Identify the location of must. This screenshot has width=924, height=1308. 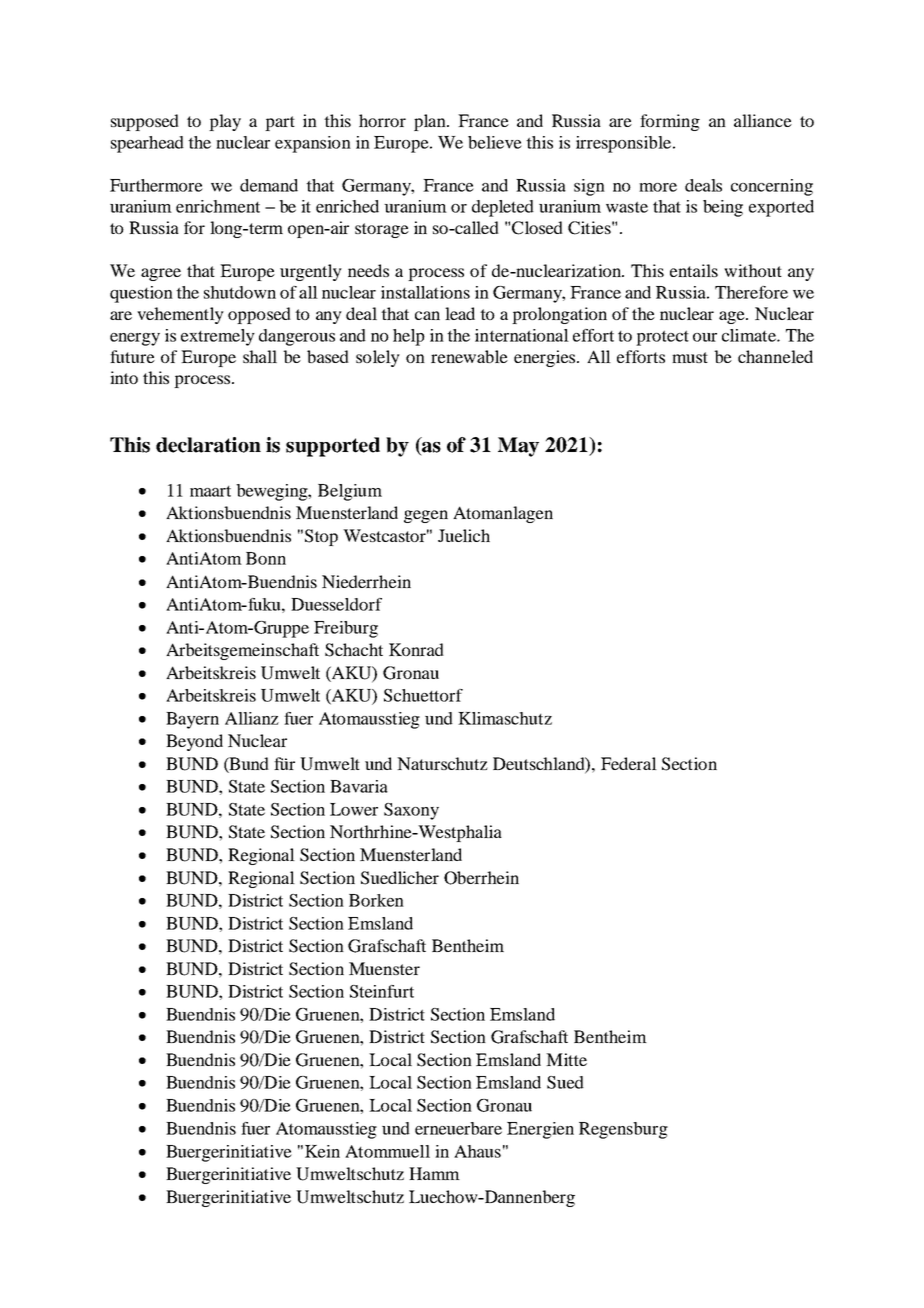
(690, 357).
